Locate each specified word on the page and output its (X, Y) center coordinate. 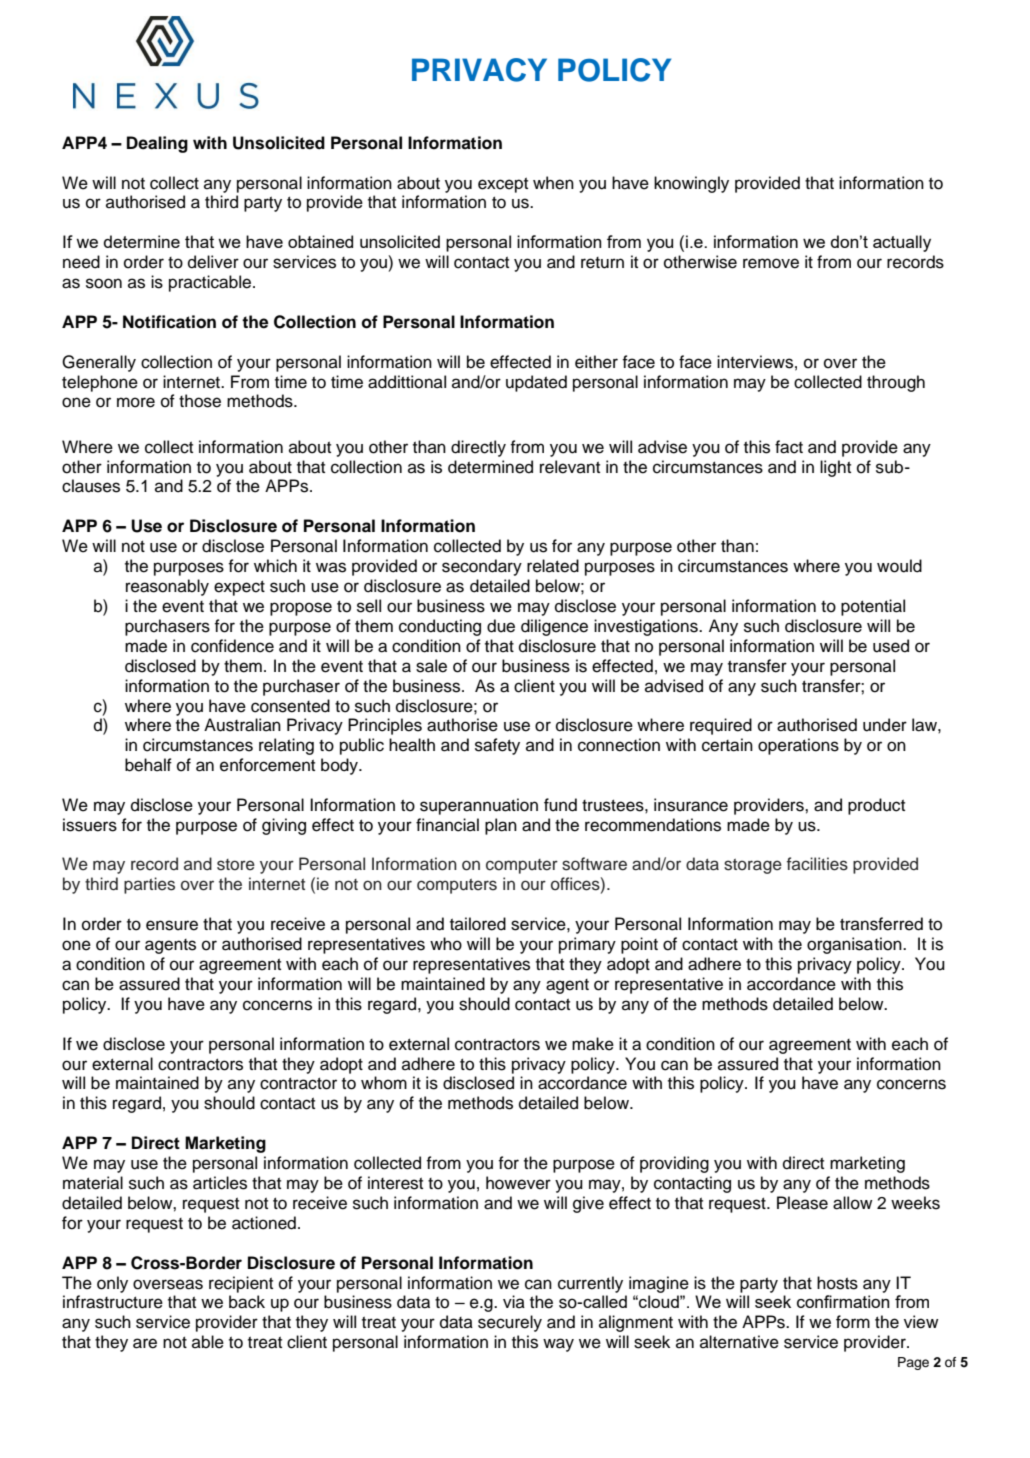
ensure (172, 925)
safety (497, 746)
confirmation (843, 1301)
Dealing (157, 144)
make (593, 1044)
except (503, 185)
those (200, 401)
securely (510, 1323)
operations (798, 746)
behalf (148, 765)
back (247, 1302)
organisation (855, 945)
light (835, 468)
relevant (570, 467)
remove (771, 263)
